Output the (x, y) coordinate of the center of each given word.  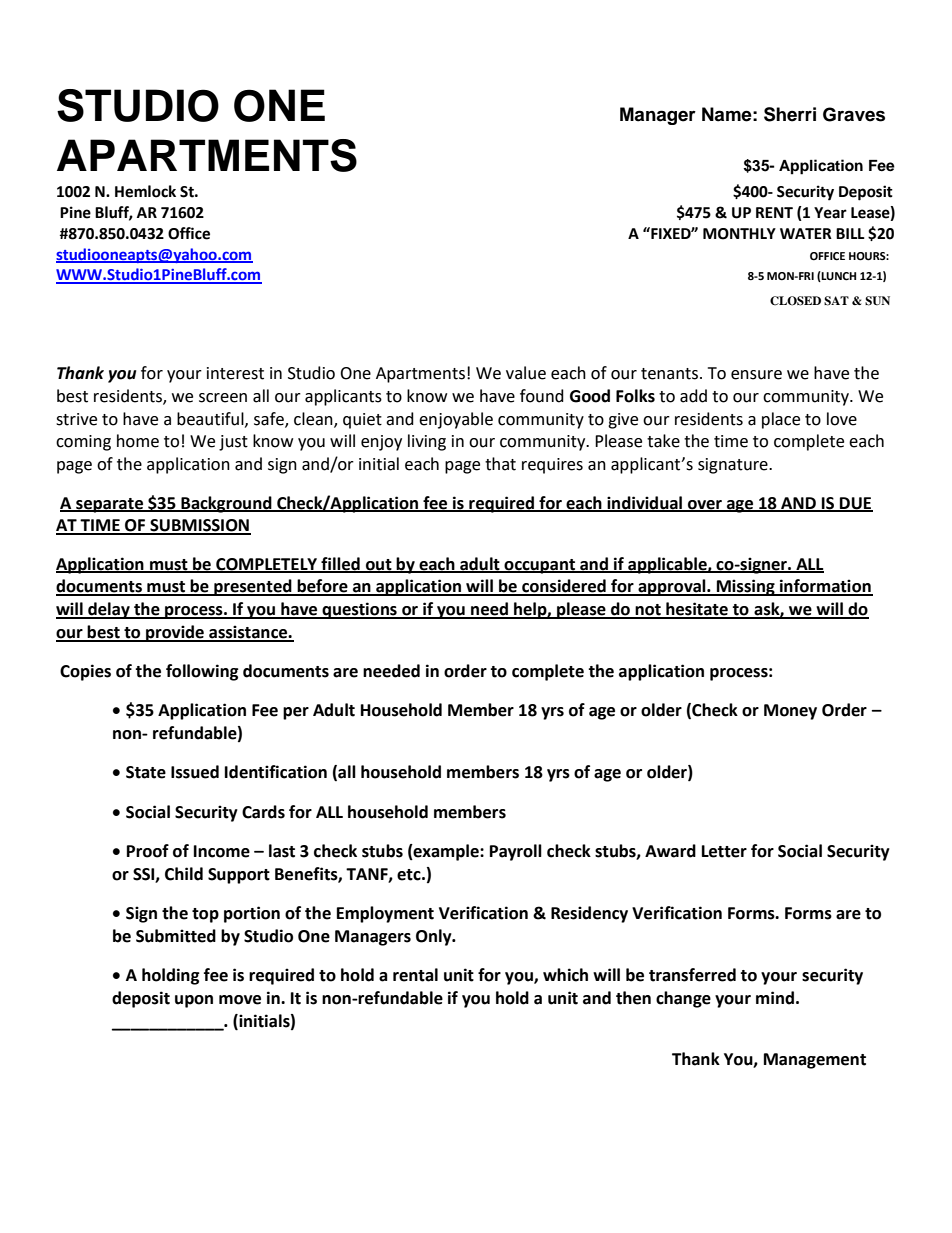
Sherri (790, 114)
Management (815, 1061)
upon (194, 1001)
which (565, 975)
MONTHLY (739, 234)
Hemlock (145, 191)
